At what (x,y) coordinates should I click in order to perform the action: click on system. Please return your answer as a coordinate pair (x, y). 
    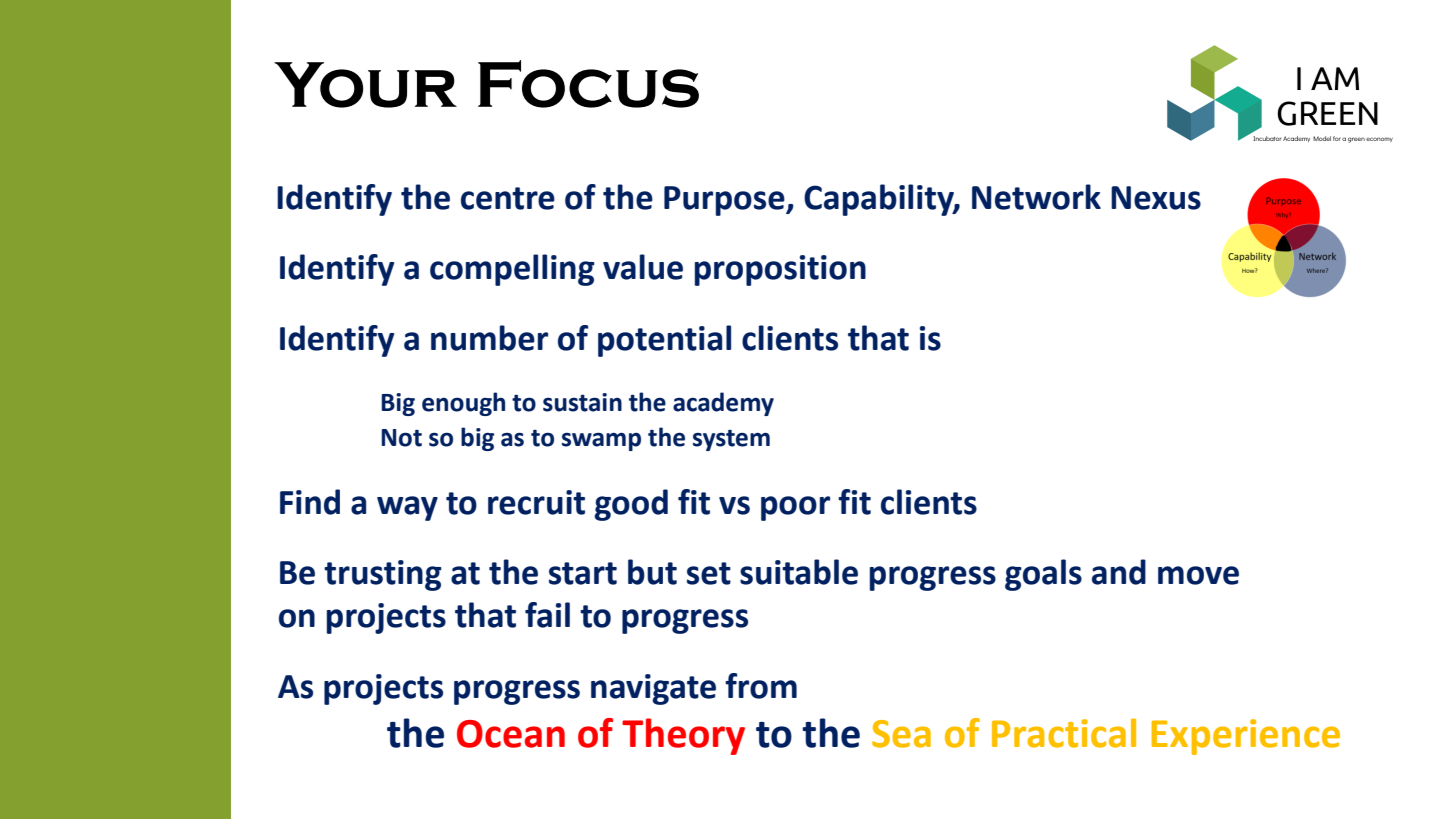
    Looking at the image, I should click on (731, 440).
